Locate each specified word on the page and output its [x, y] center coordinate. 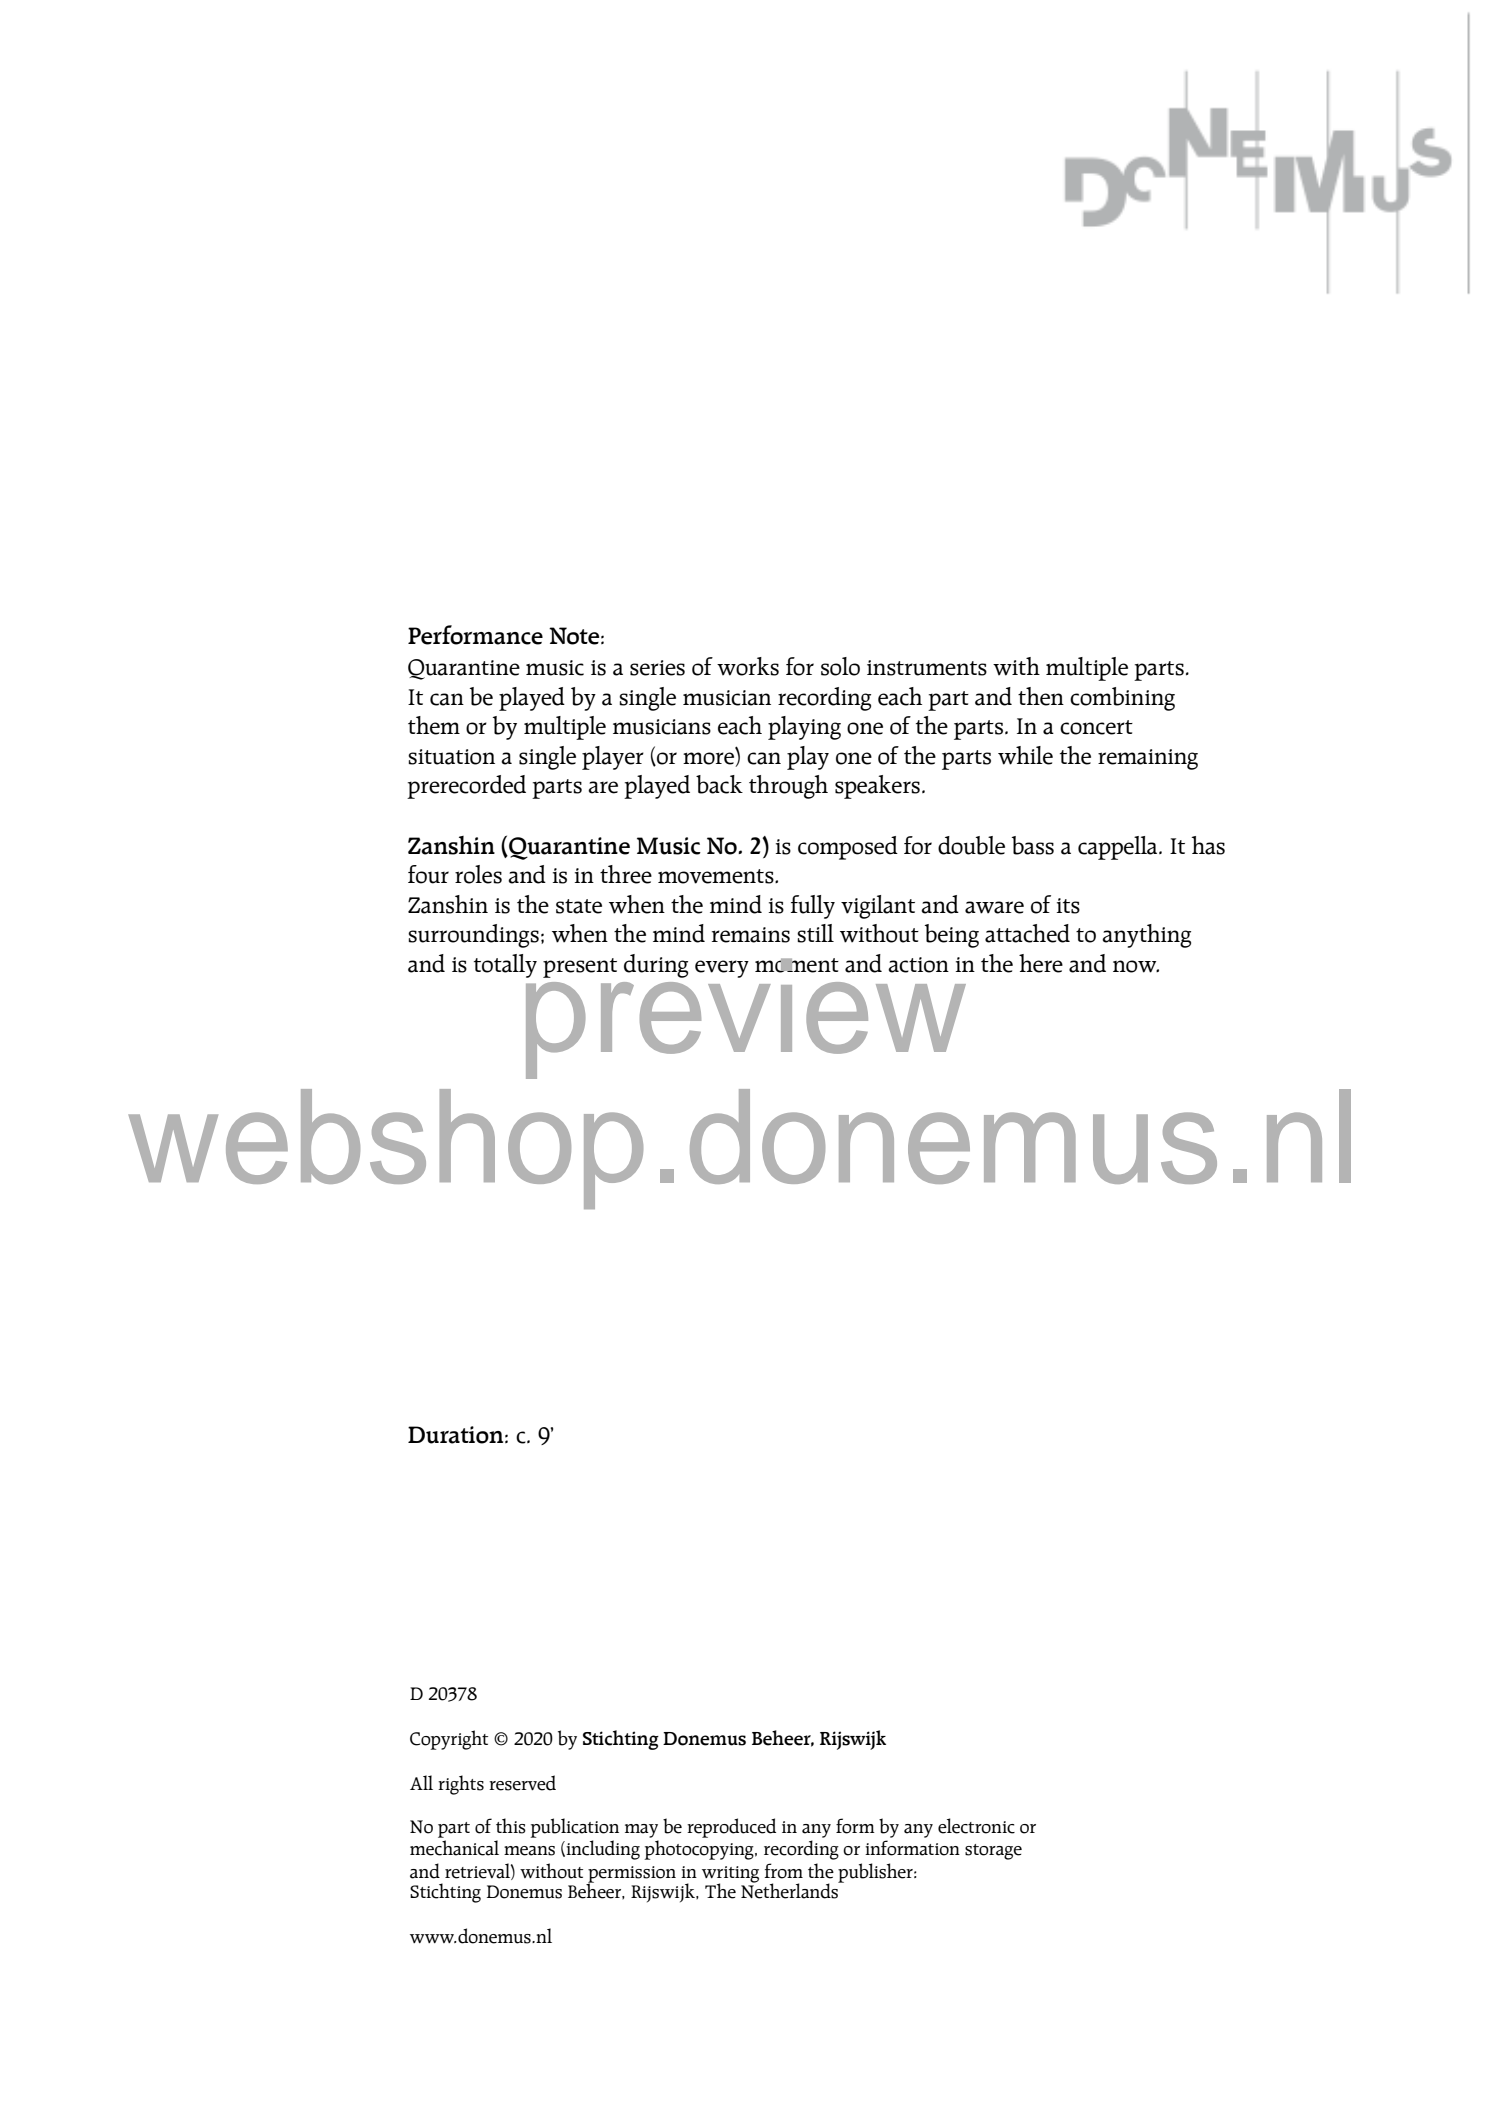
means [529, 1851]
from [783, 1871]
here [1041, 963]
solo [840, 666]
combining [1122, 699]
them [434, 725]
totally [505, 966]
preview [746, 1017]
